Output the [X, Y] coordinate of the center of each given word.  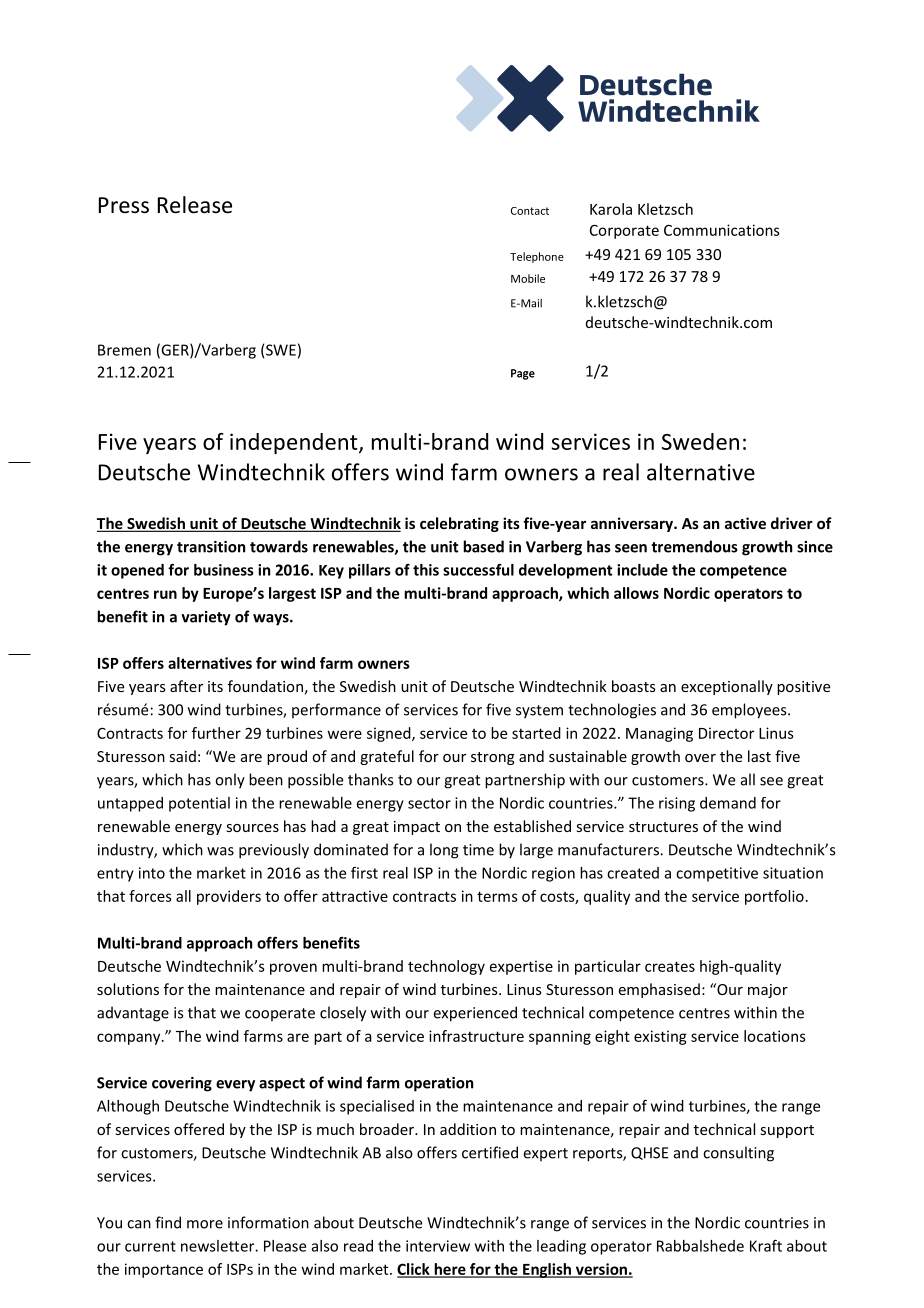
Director [726, 733]
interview [438, 1246]
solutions [128, 989]
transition [211, 547]
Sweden [700, 441]
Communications [722, 230]
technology [446, 967]
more [205, 1224]
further [216, 733]
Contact [530, 211]
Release [195, 205]
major [768, 991]
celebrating [459, 524]
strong [493, 758]
